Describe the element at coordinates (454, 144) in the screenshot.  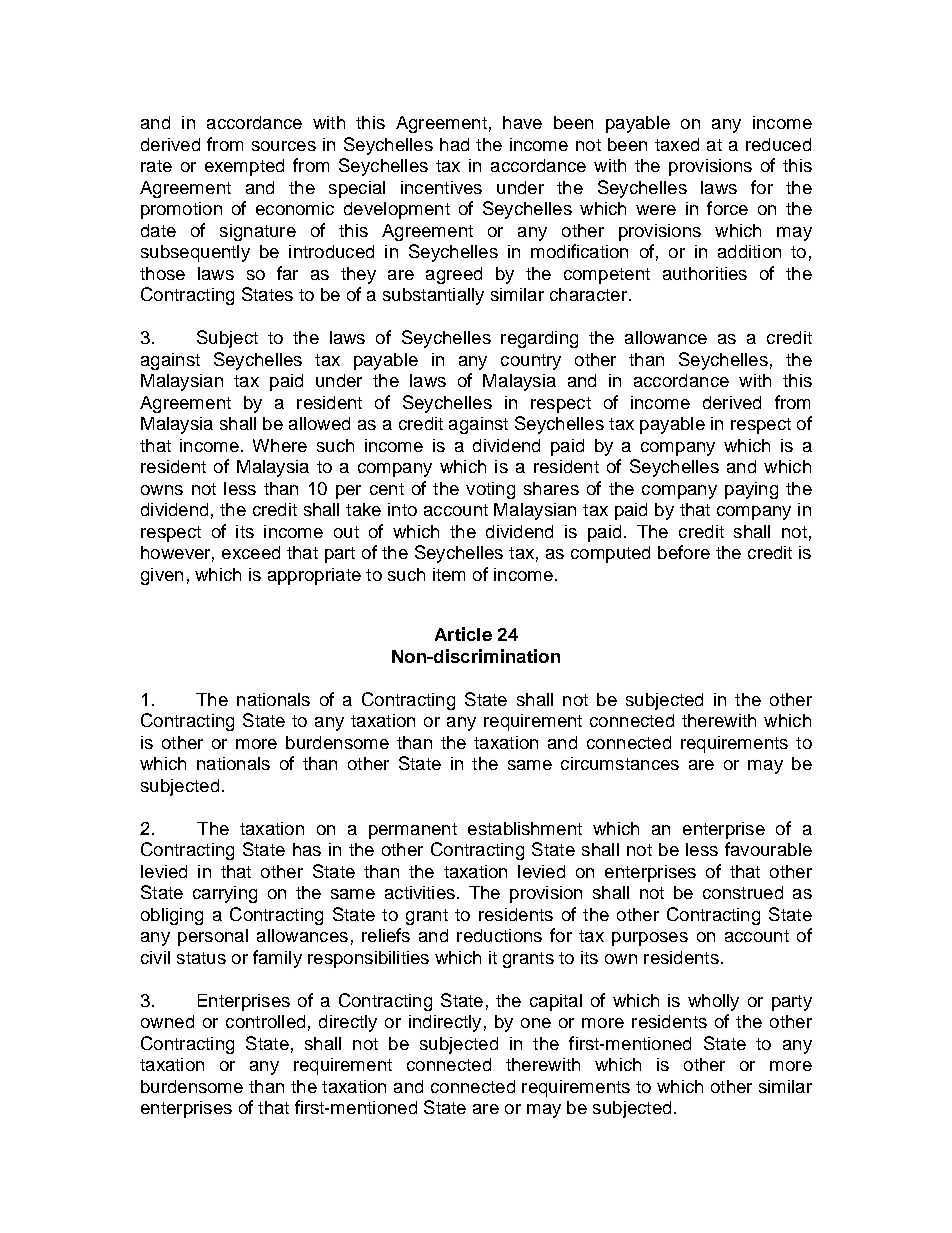
I see `had` at that location.
